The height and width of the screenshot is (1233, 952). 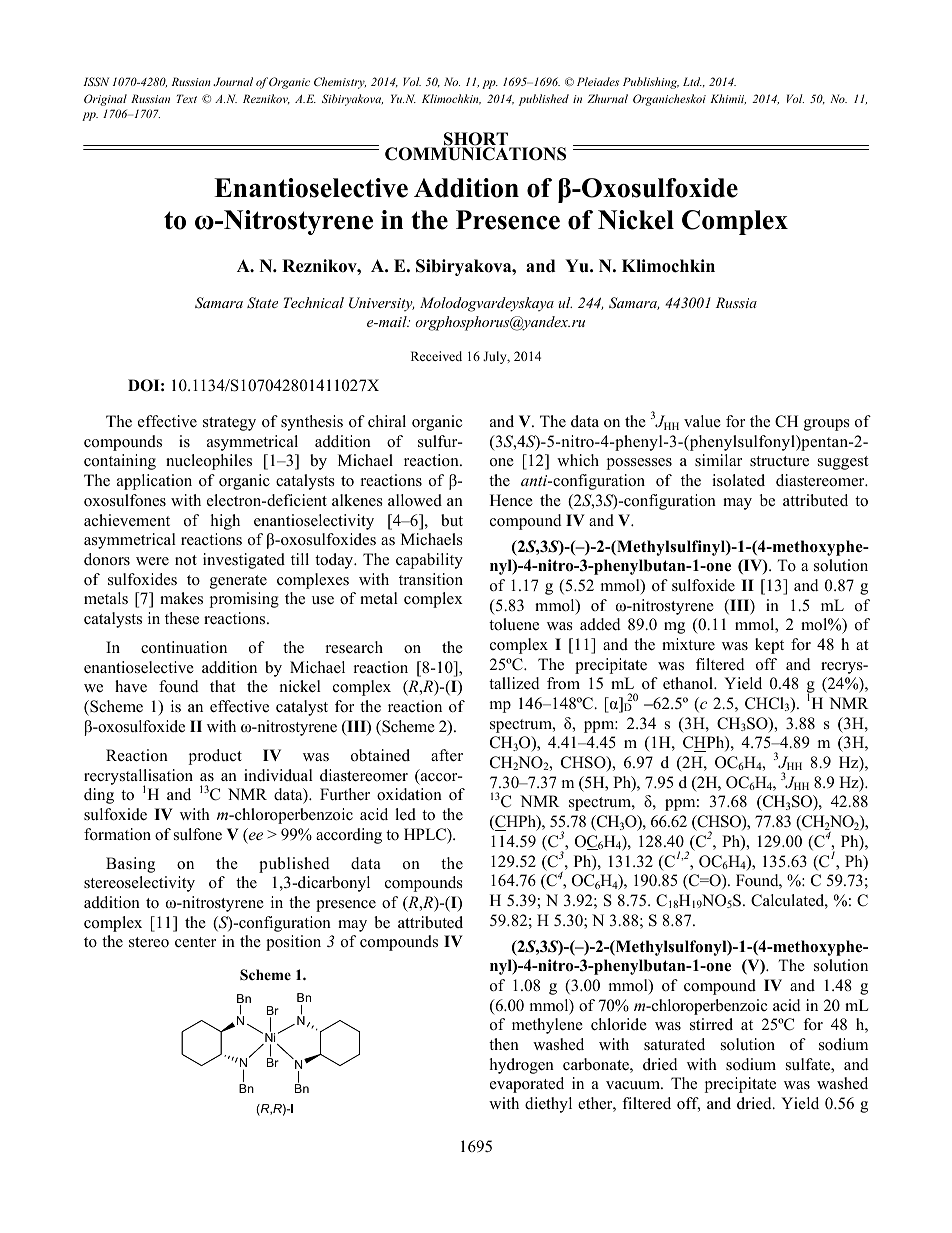 What do you see at coordinates (702, 421) in the screenshot?
I see `value` at bounding box center [702, 421].
